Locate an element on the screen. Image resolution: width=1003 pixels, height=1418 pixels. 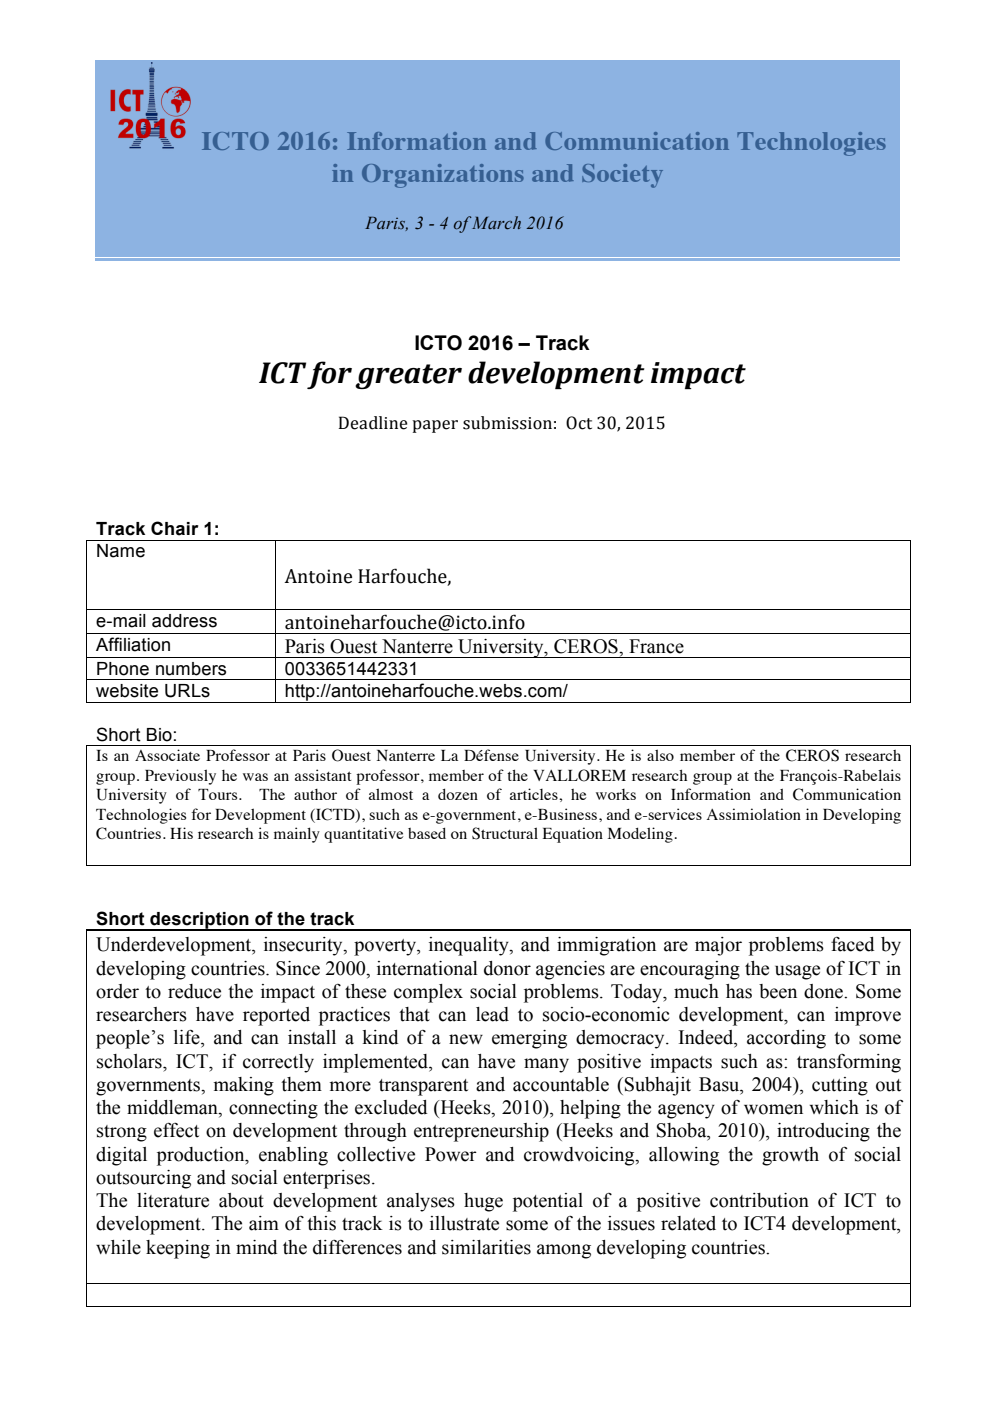
huge is located at coordinates (483, 1202).
